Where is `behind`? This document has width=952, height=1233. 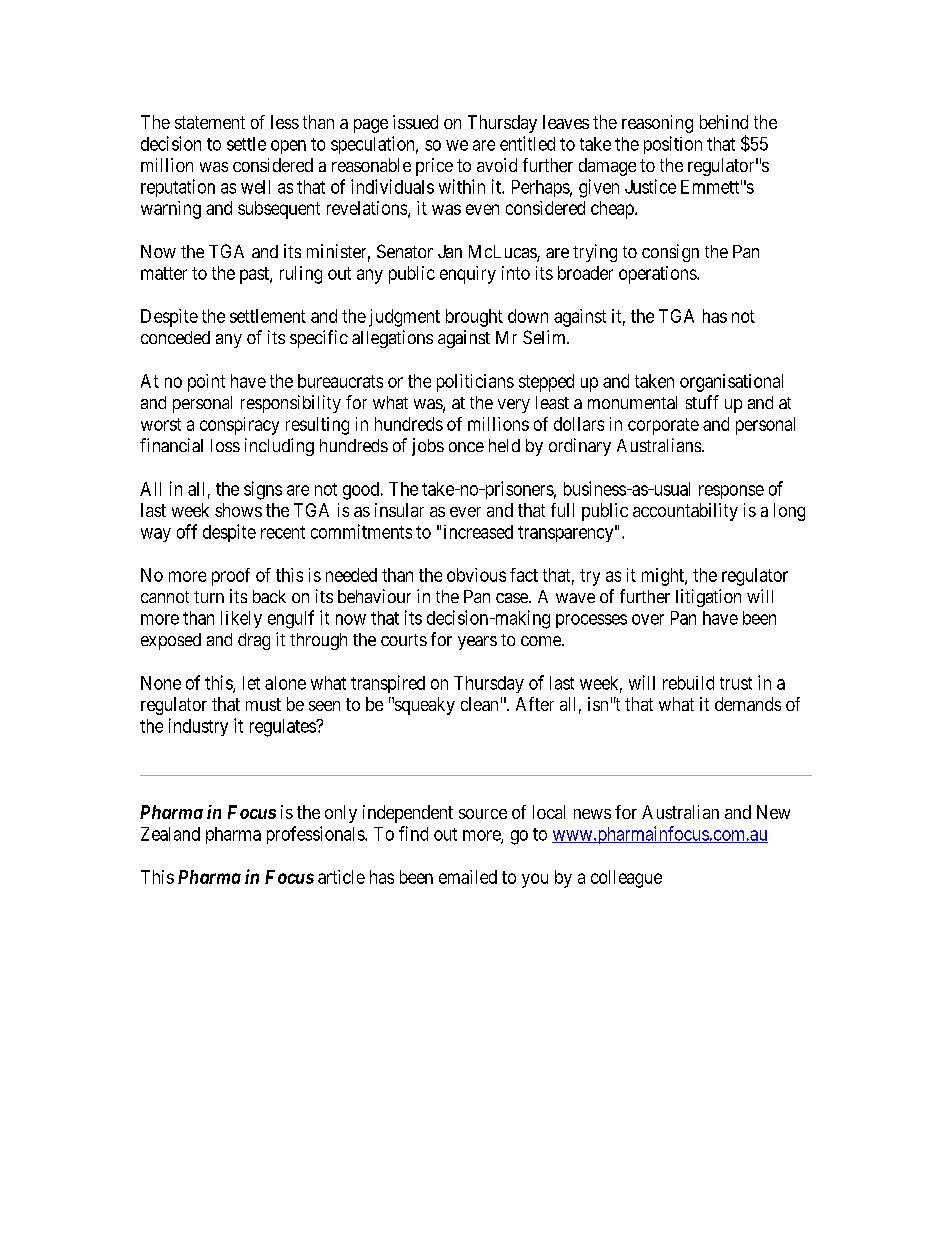 behind is located at coordinates (724, 122).
